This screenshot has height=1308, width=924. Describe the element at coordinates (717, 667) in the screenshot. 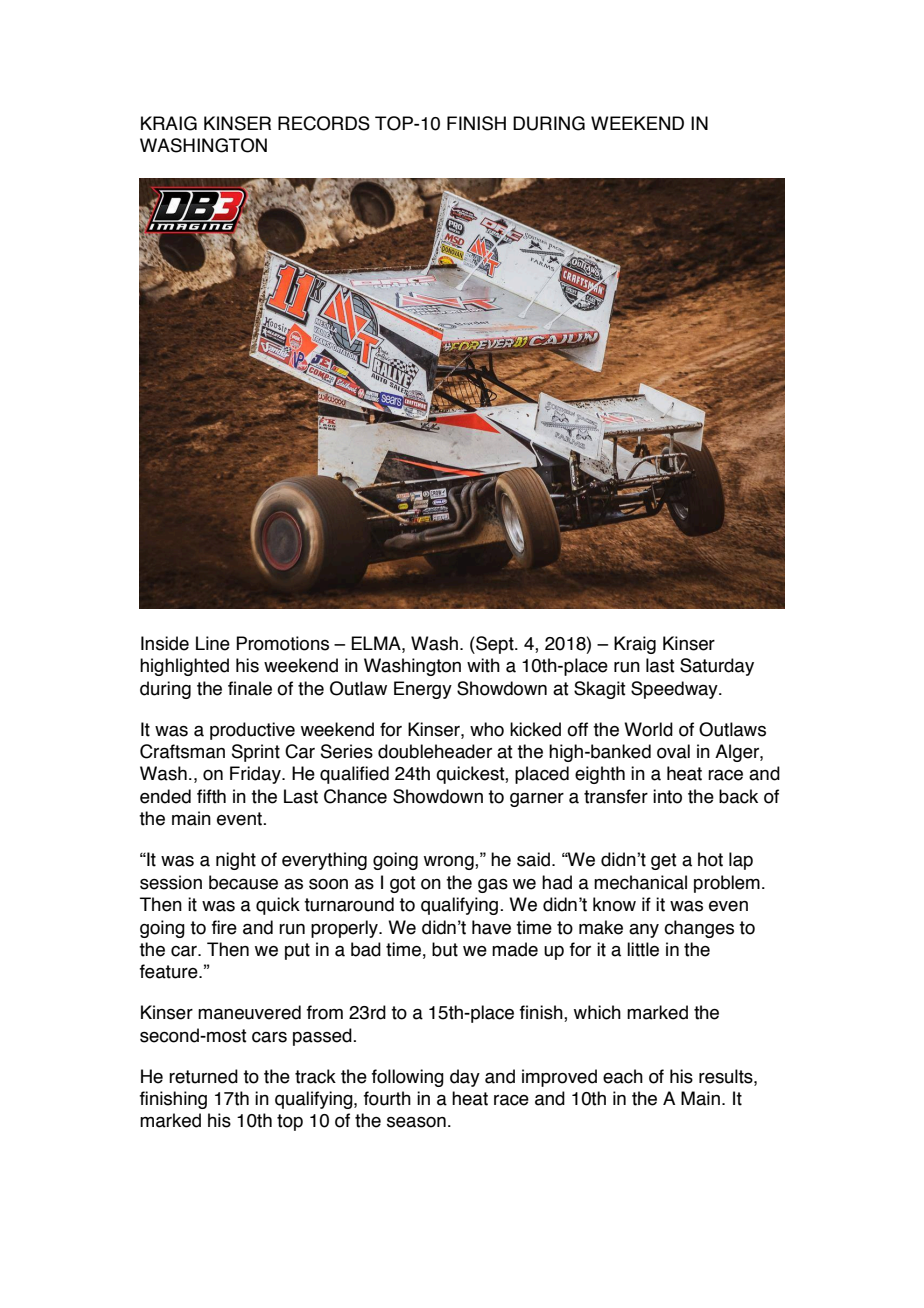

I see `Saturday` at that location.
